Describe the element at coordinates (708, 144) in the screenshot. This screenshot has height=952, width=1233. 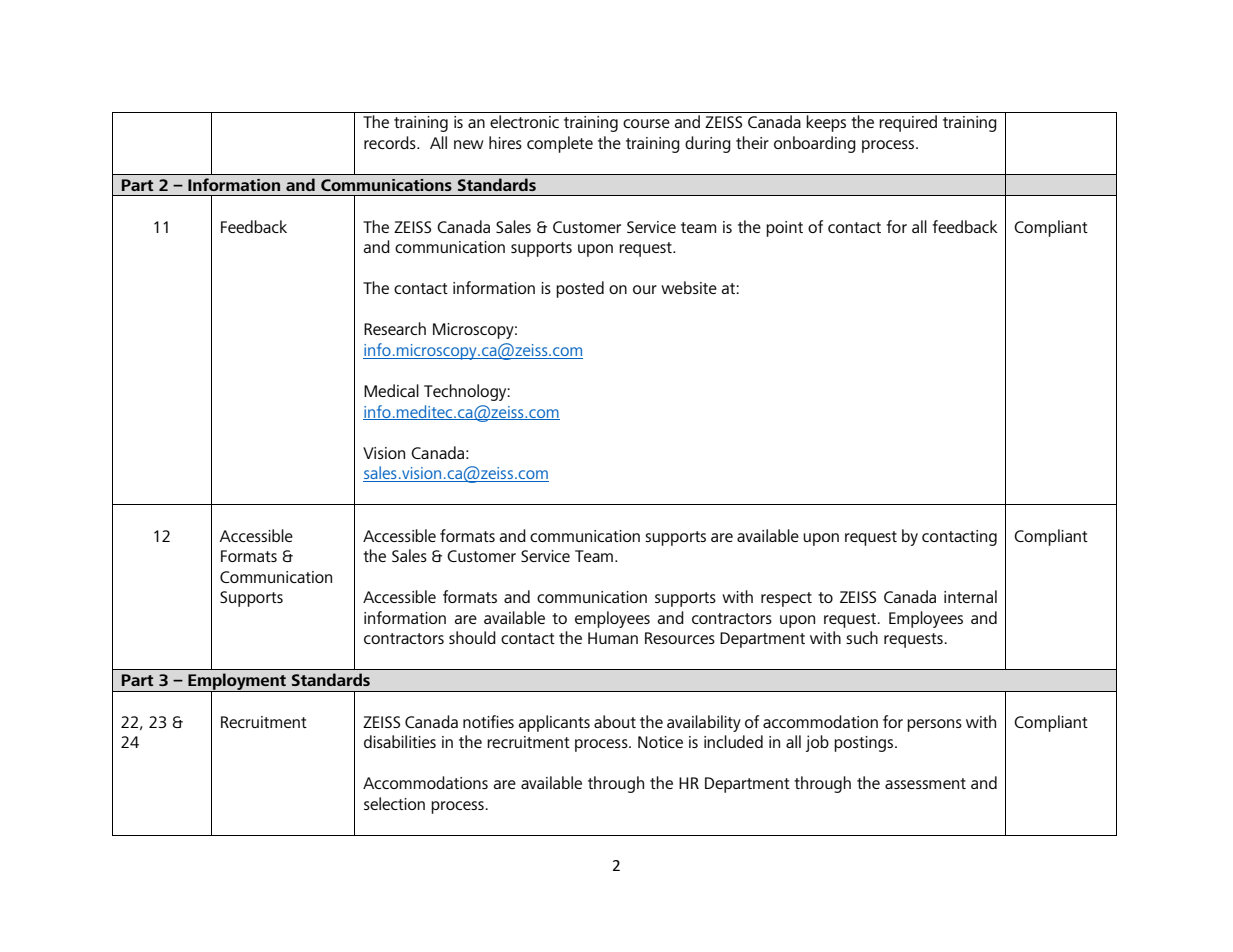
I see `during` at that location.
